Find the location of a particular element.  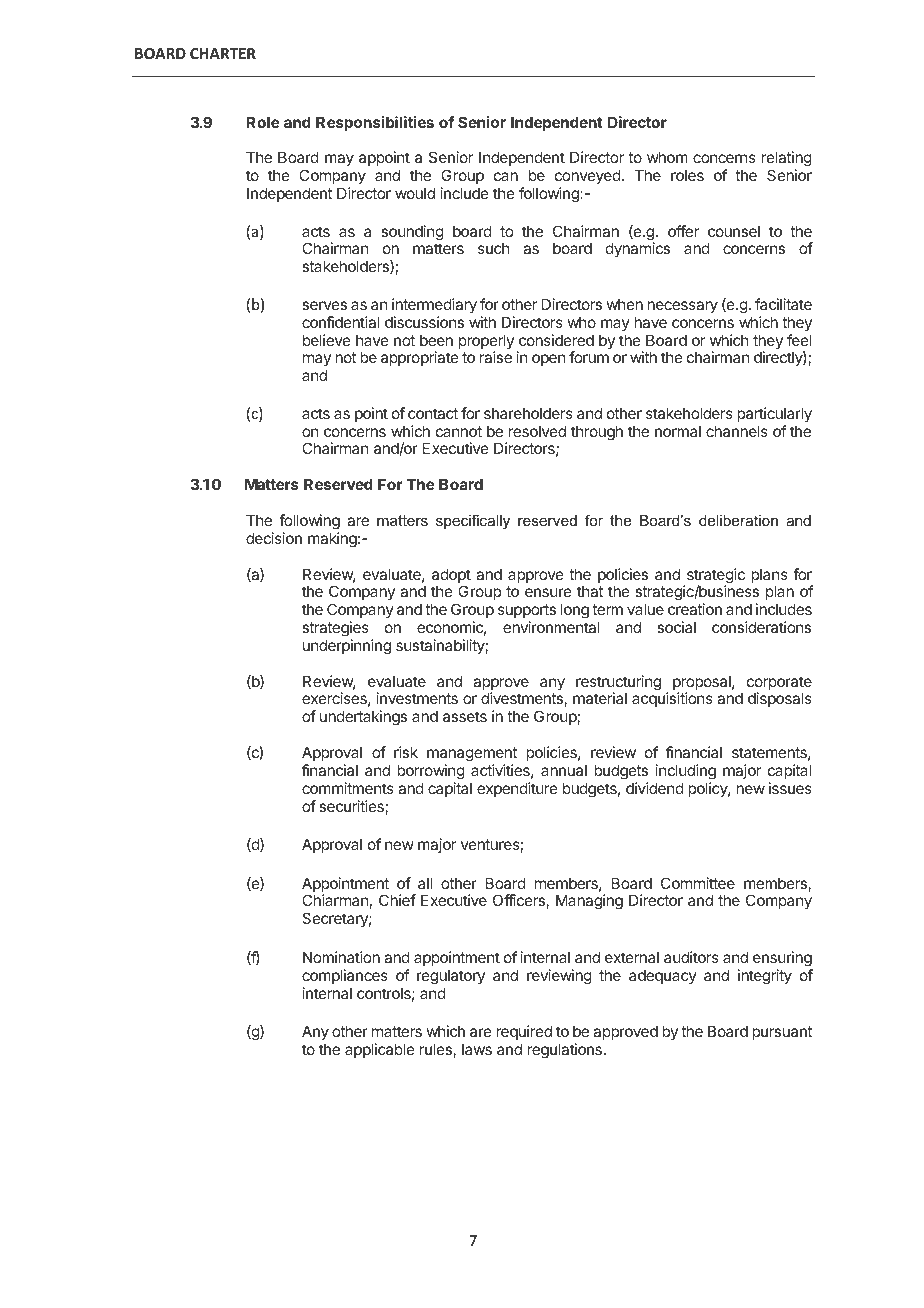

whom is located at coordinates (667, 157).
